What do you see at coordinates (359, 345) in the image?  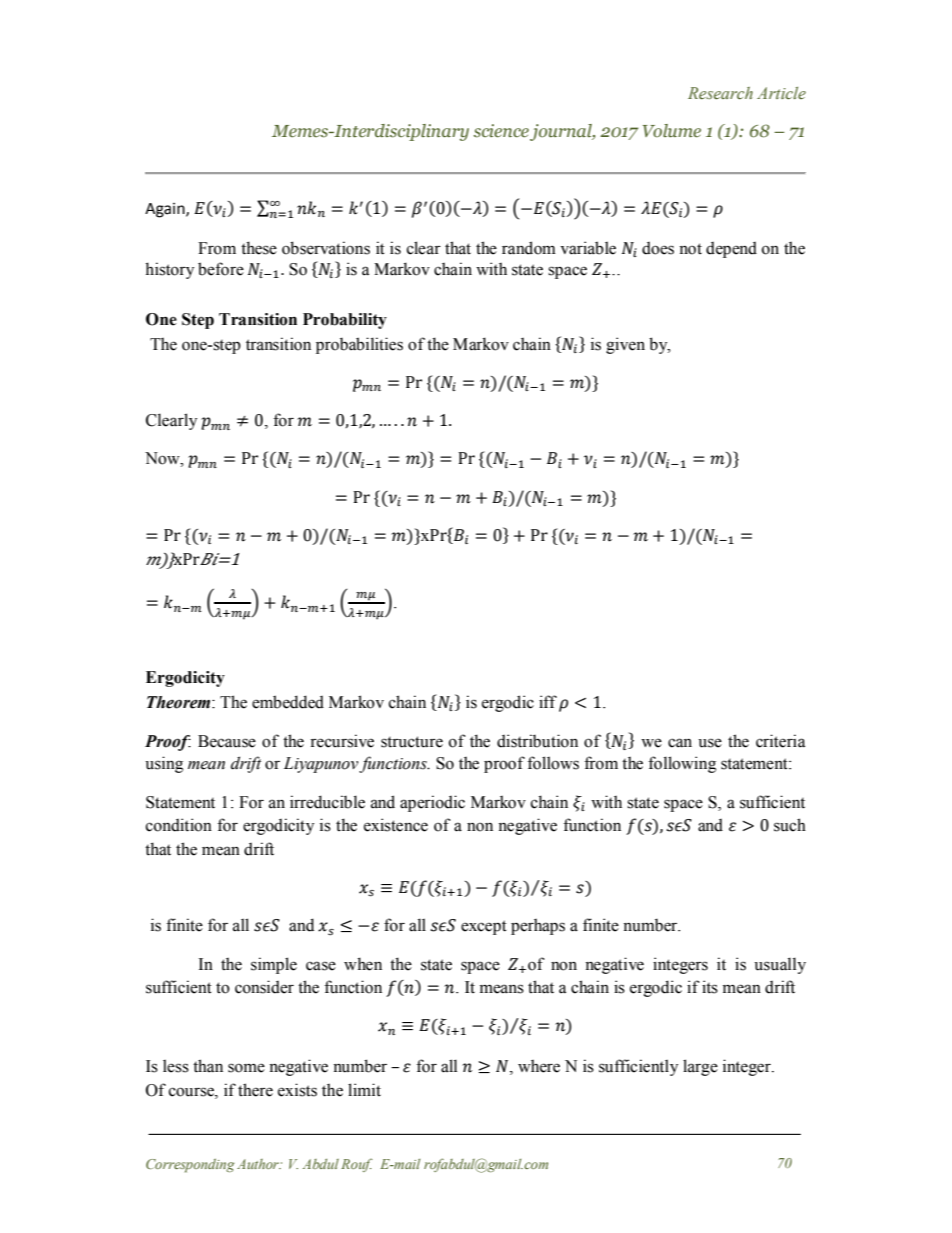 I see `probabilities` at bounding box center [359, 345].
